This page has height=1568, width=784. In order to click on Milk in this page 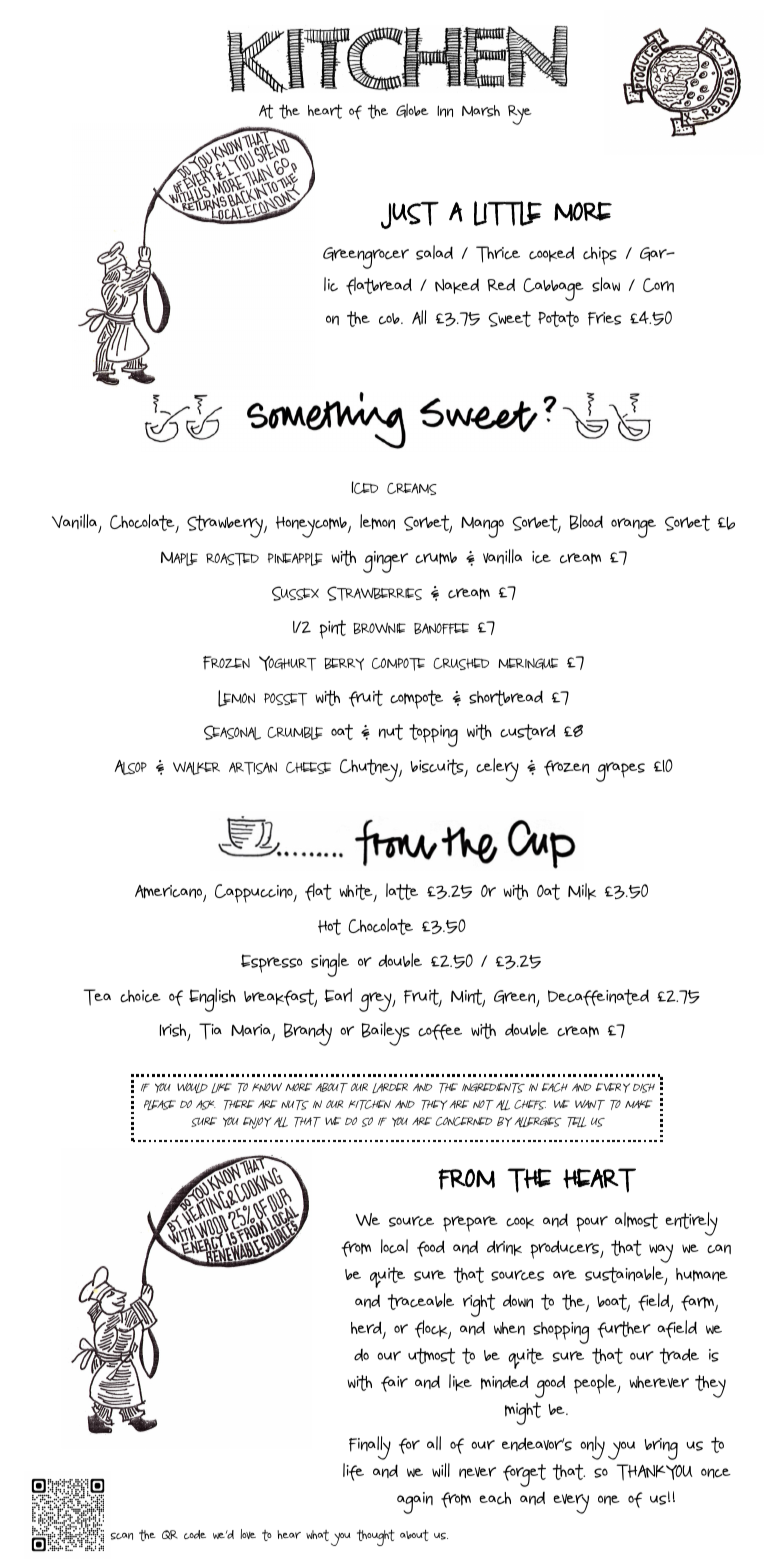, I will do `click(582, 891)`.
